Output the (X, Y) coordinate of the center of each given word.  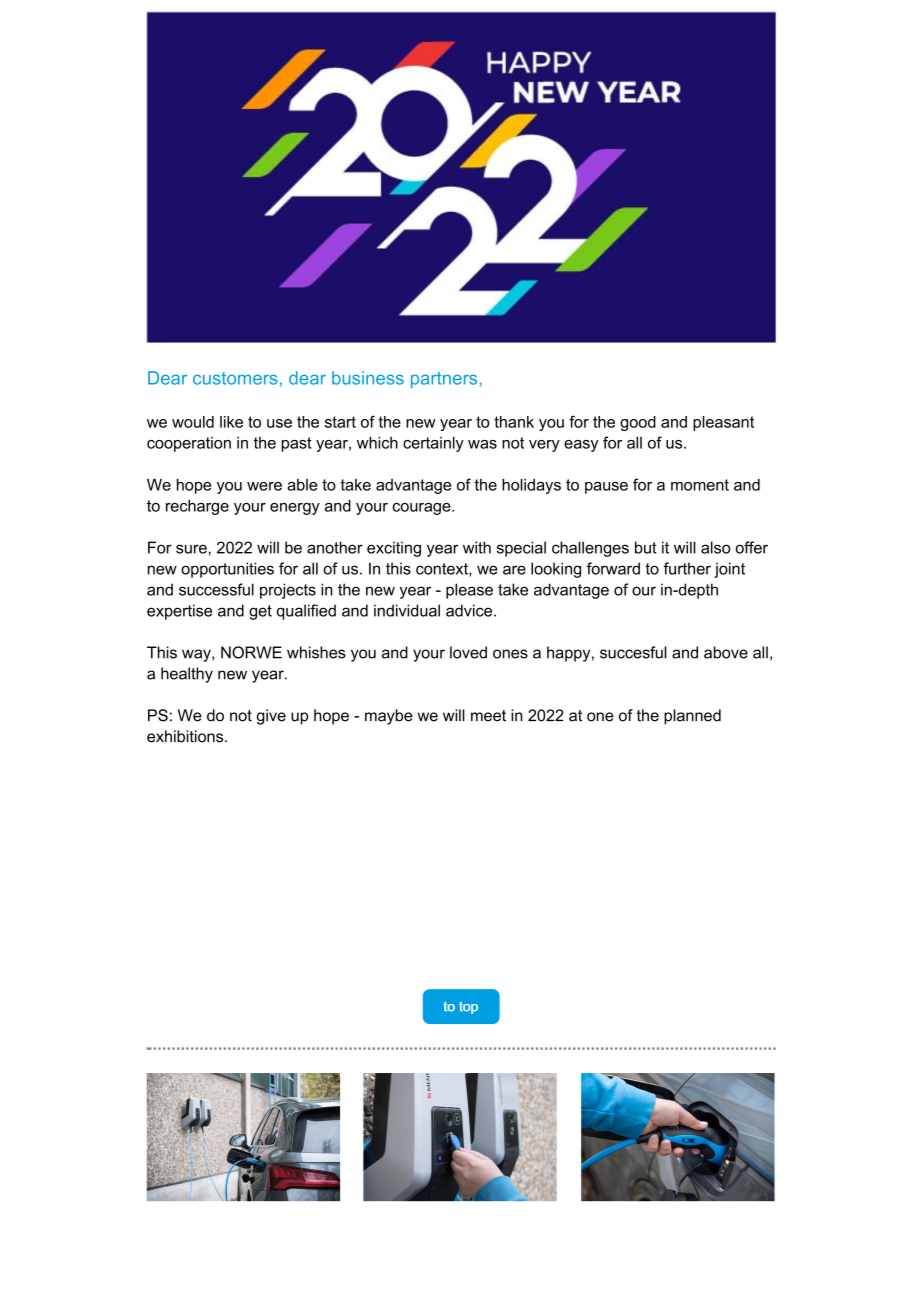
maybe (389, 717)
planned (692, 717)
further (687, 568)
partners (444, 380)
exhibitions (186, 736)
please (469, 591)
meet (488, 716)
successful (216, 589)
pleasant (723, 423)
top (468, 1008)
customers (235, 378)
